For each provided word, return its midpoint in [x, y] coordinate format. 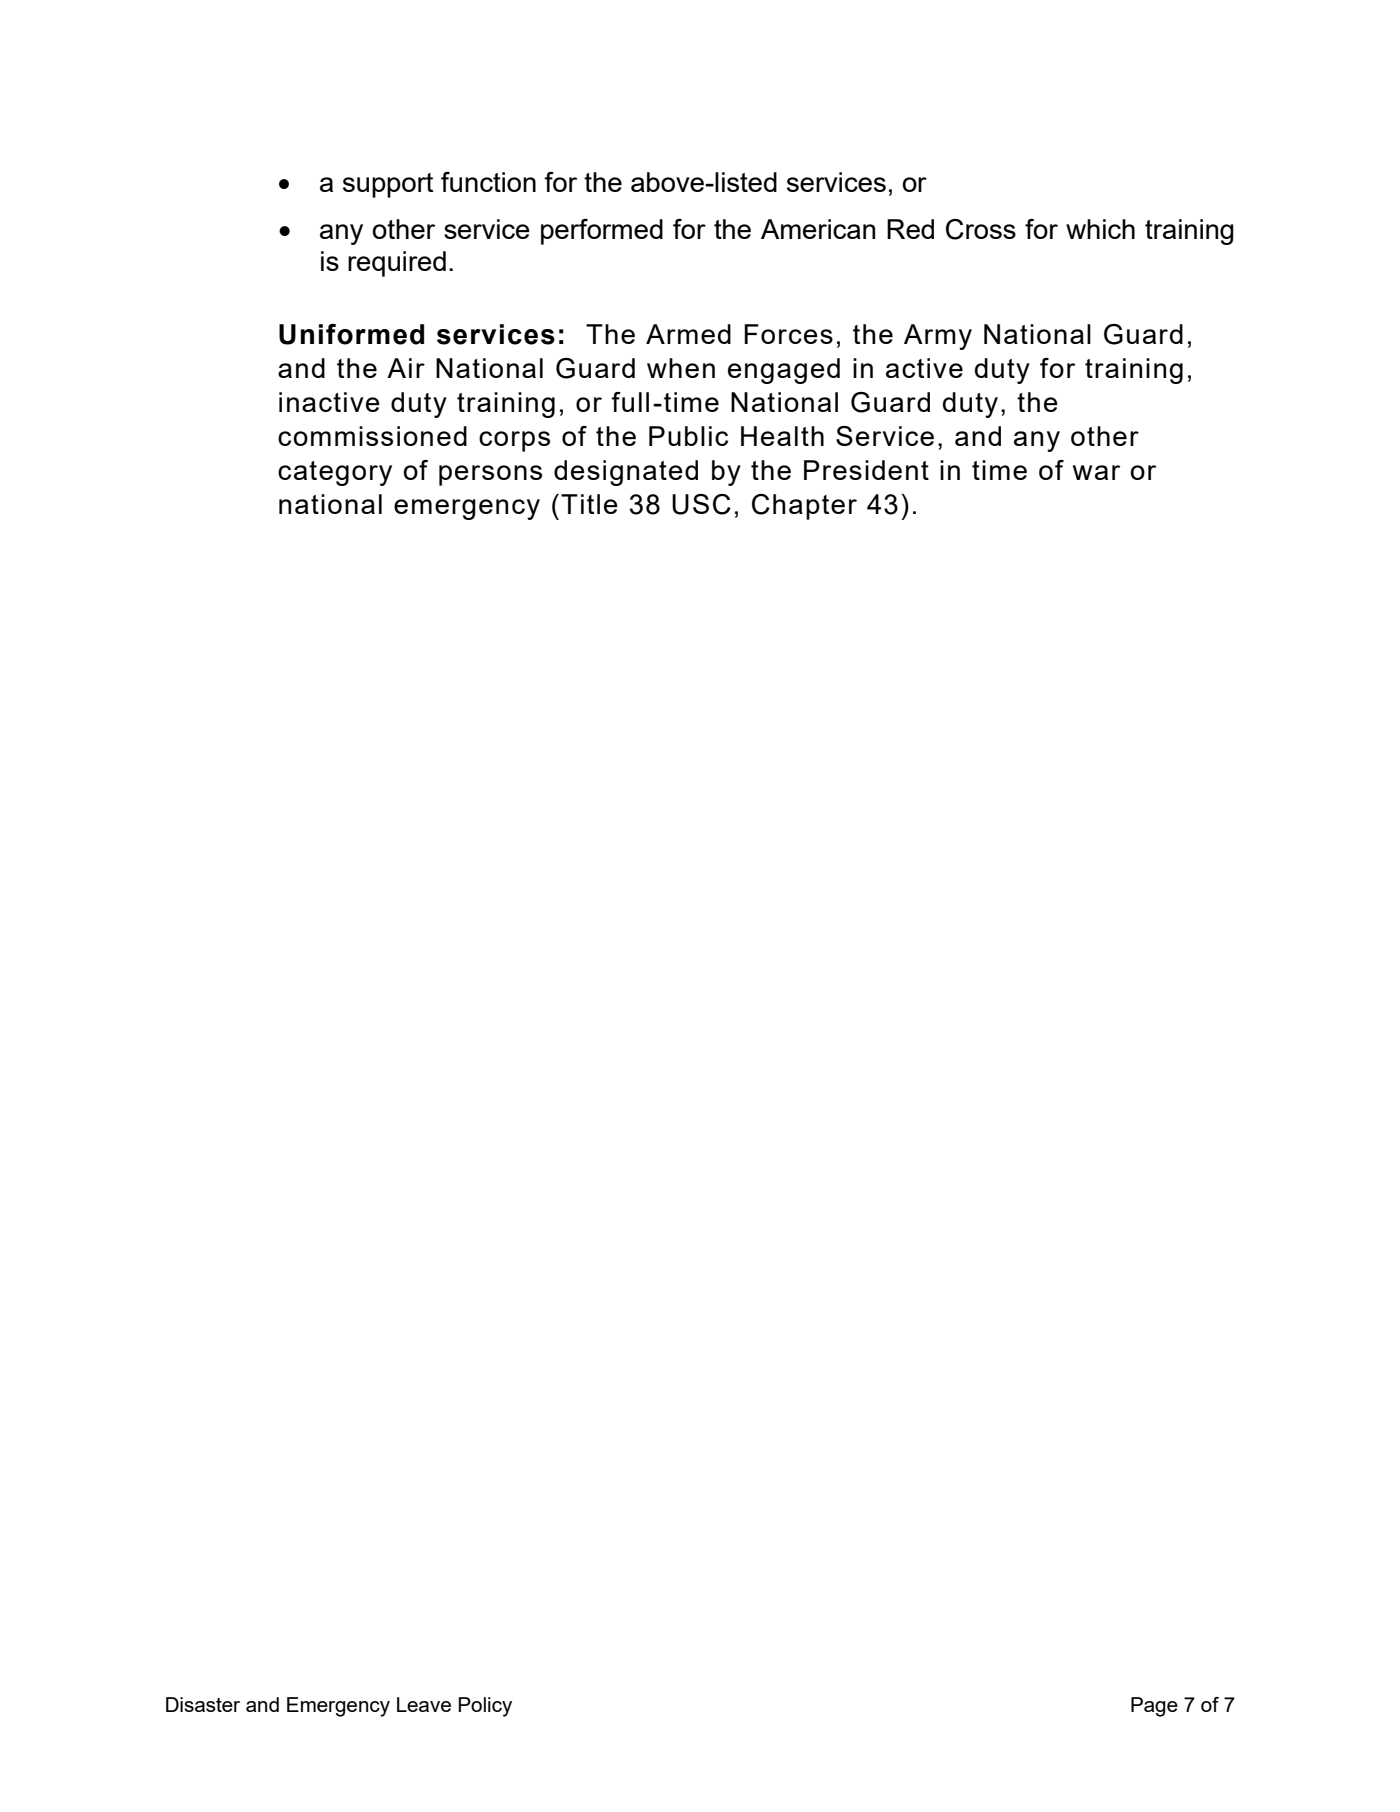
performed [602, 232]
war [1096, 472]
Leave [424, 1704]
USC [701, 504]
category [335, 473]
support [388, 185]
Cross [981, 229]
